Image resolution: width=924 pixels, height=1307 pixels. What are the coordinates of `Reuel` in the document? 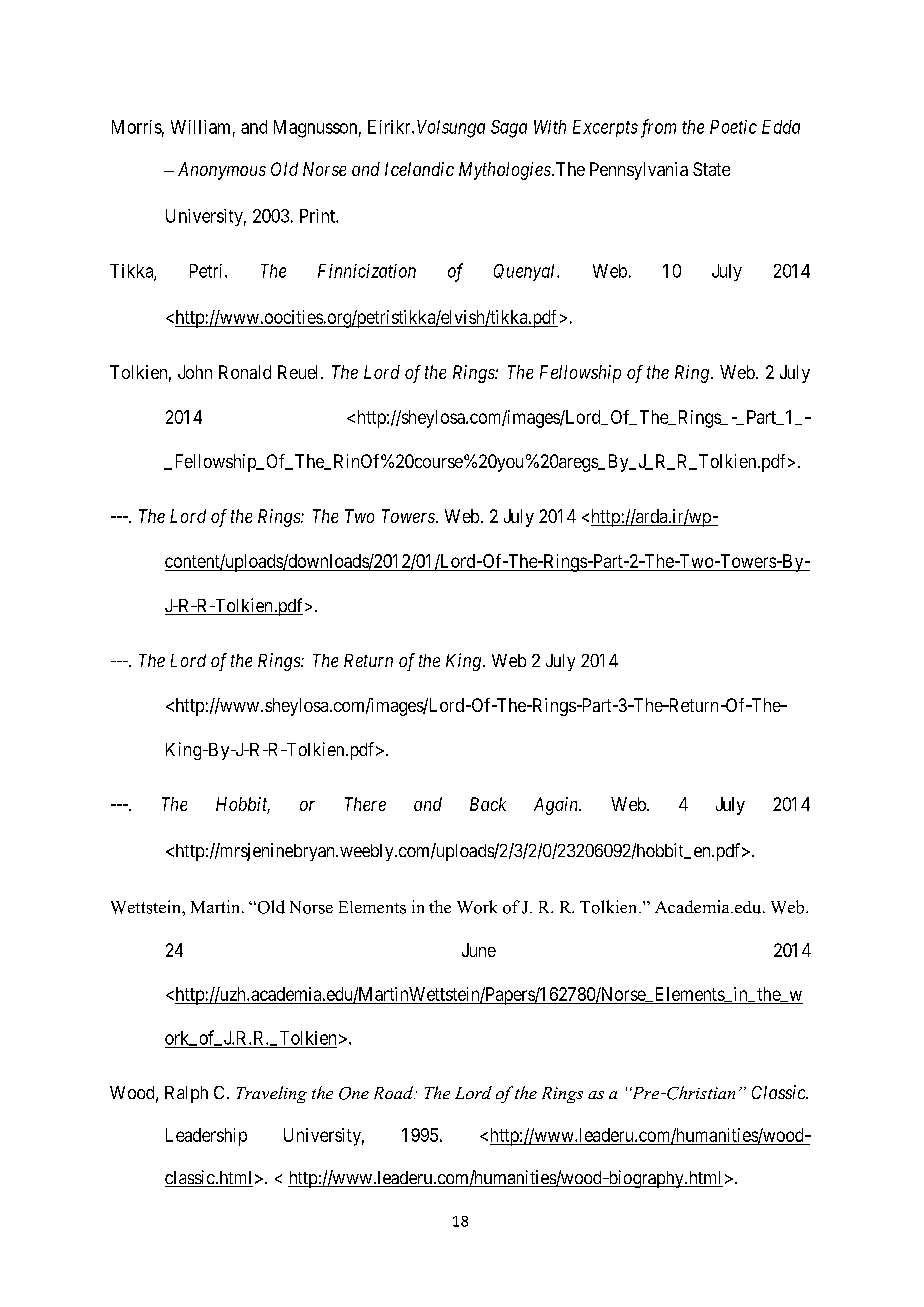 It's located at (300, 372).
